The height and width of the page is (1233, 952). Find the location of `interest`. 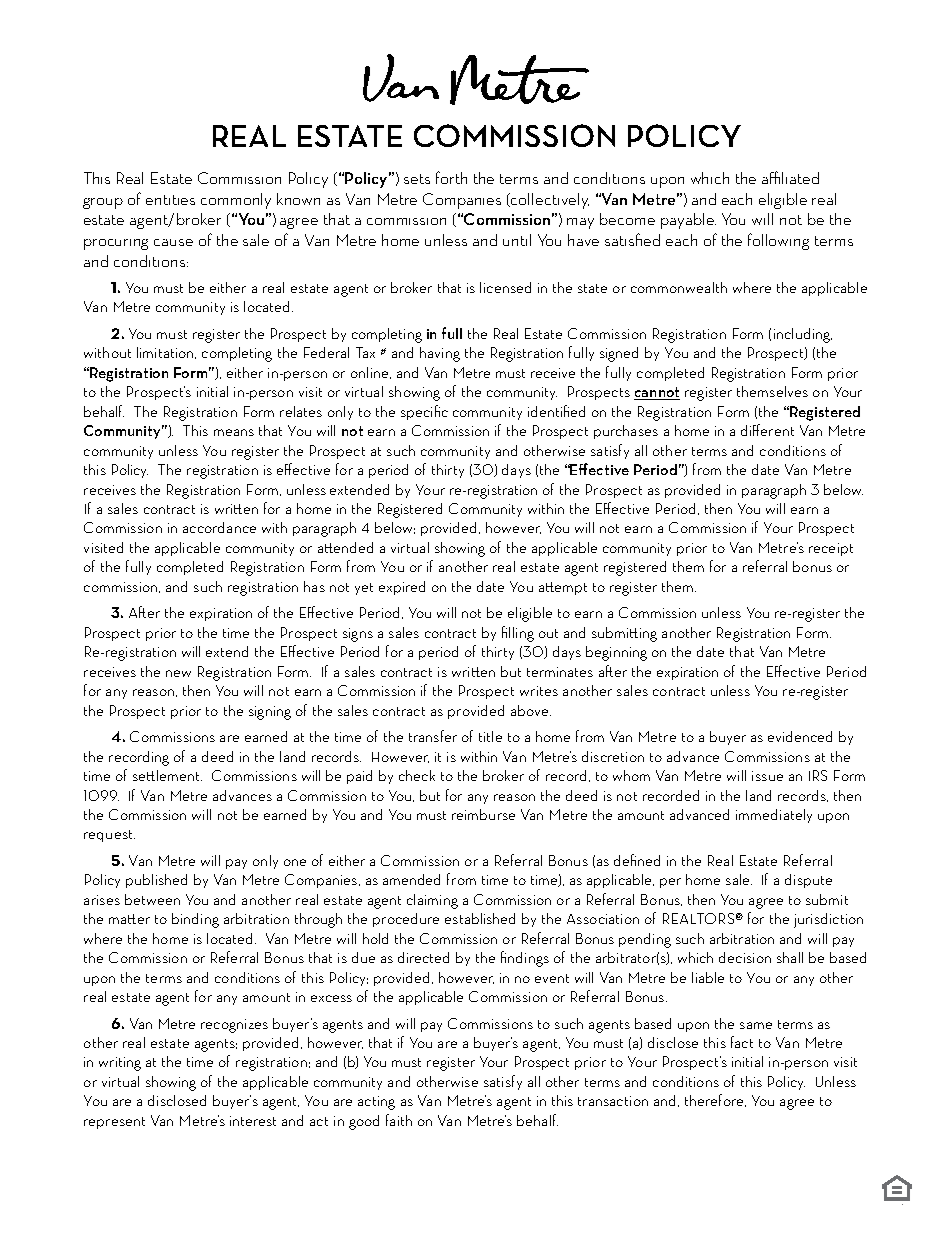

interest is located at coordinates (253, 1121).
